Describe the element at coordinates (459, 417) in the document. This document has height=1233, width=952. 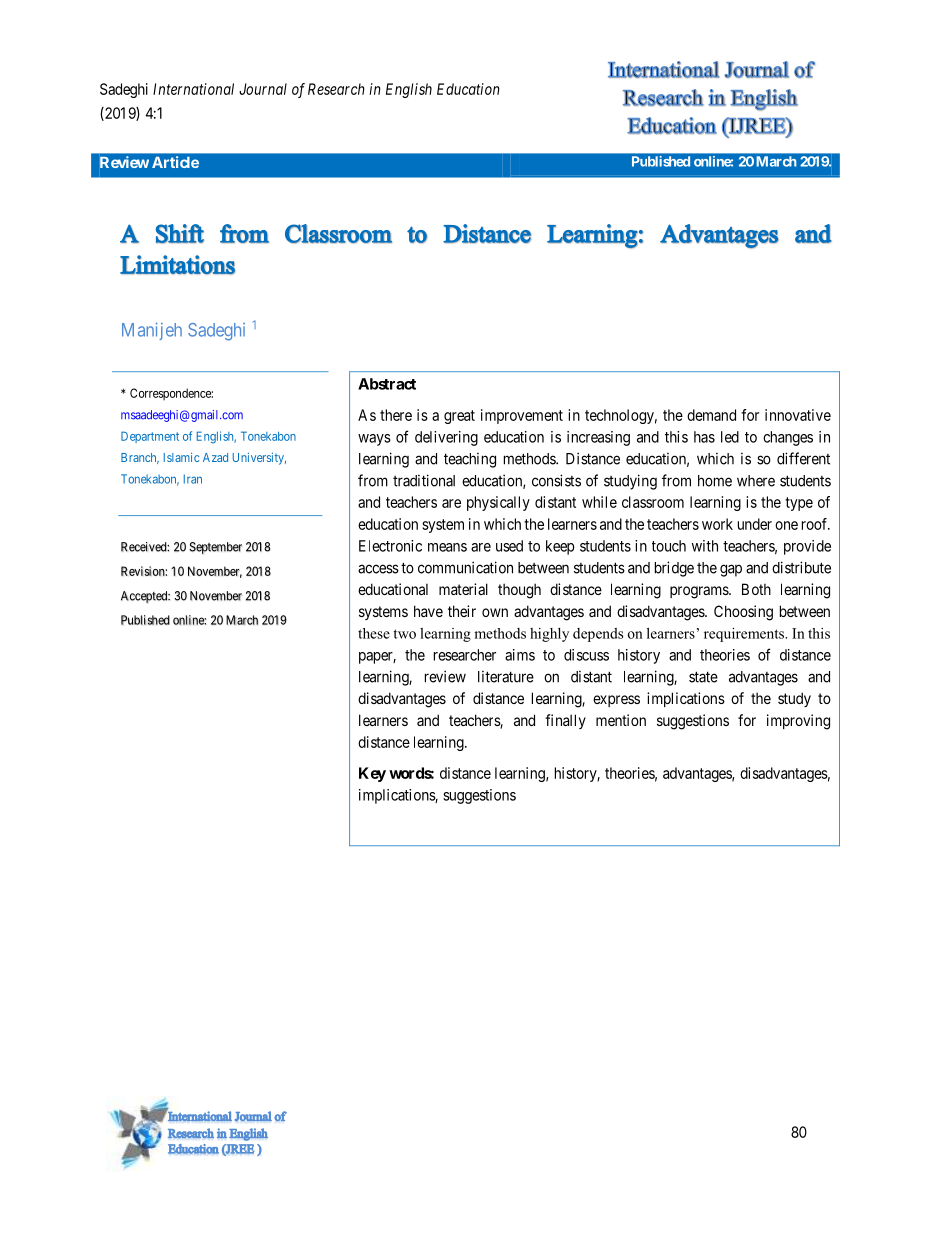
I see `great` at that location.
